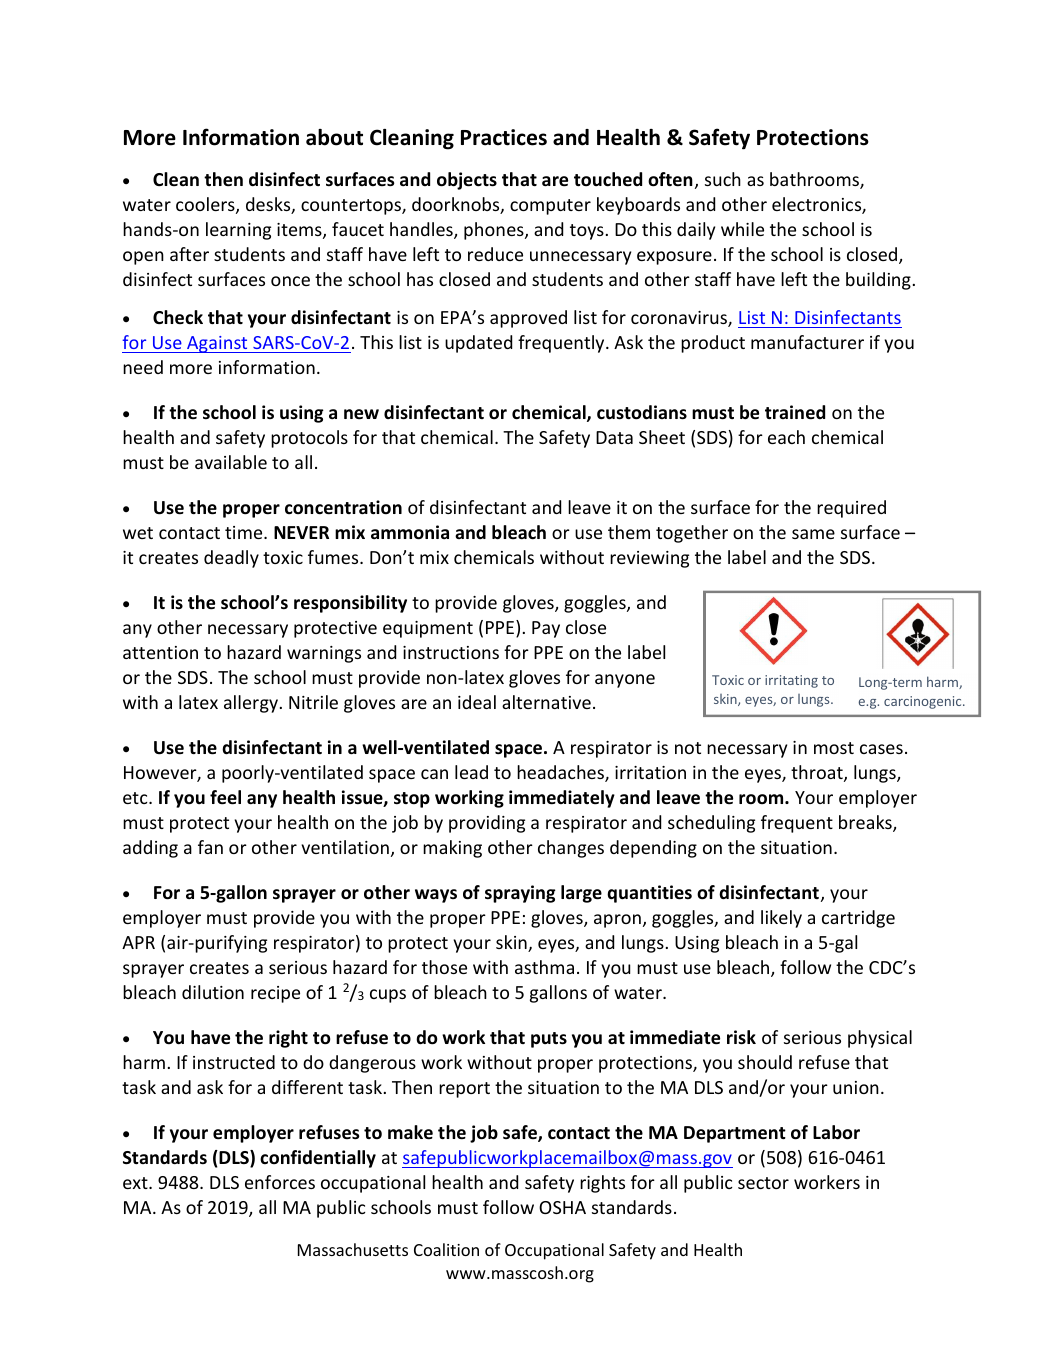  I want to click on puts, so click(549, 1040).
